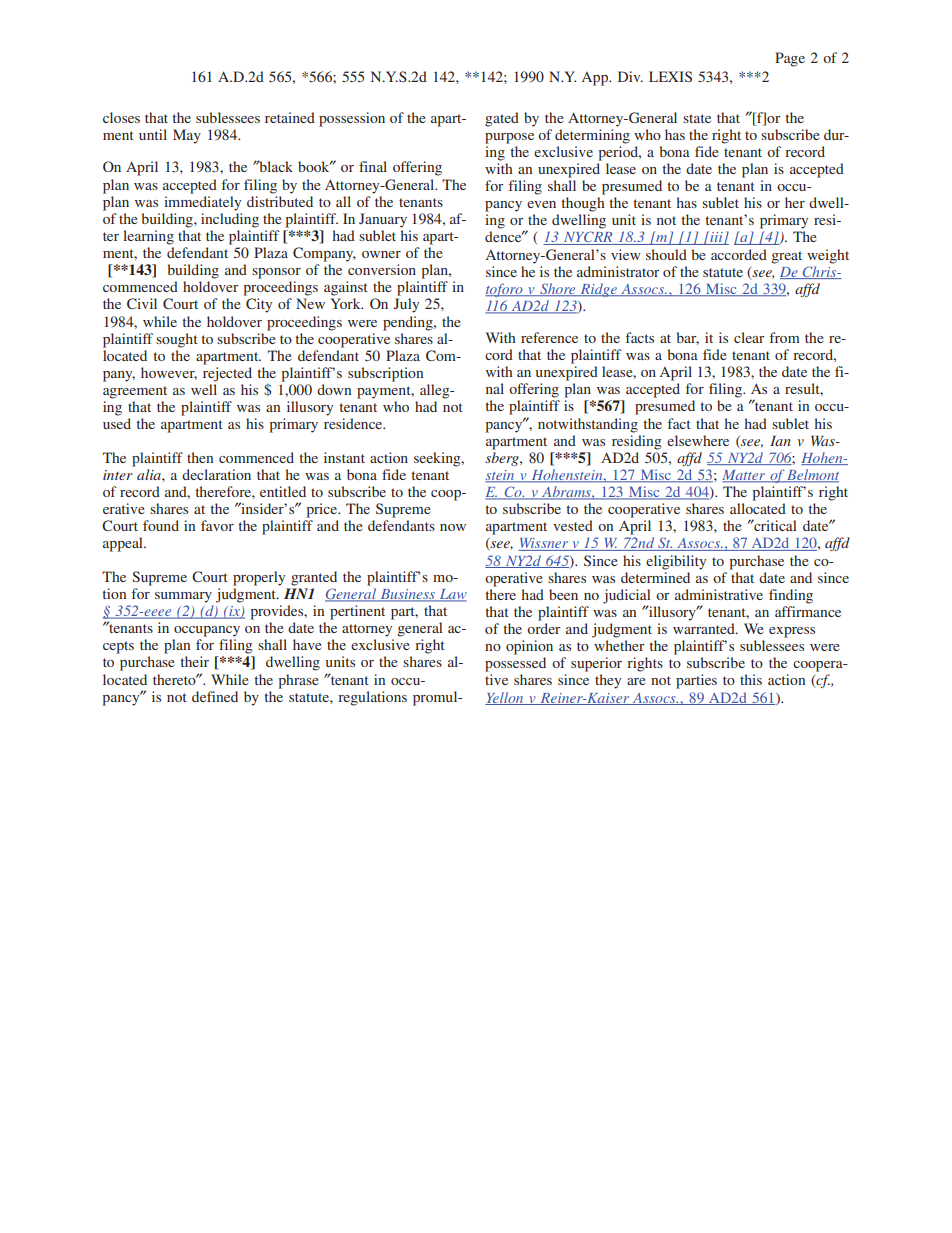  Describe the element at coordinates (749, 337) in the screenshot. I see `clear` at that location.
